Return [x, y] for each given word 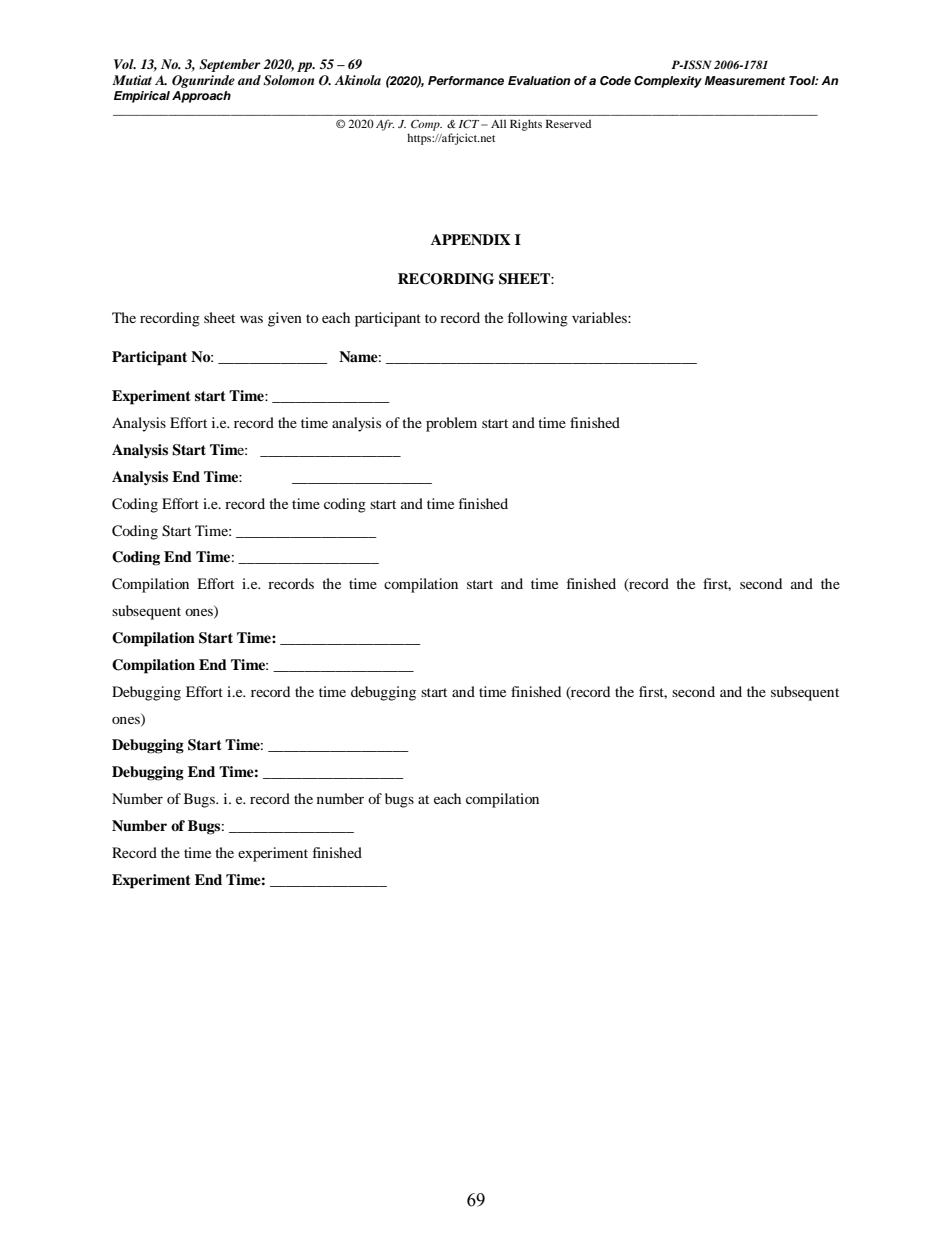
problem [451, 424]
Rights [526, 125]
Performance [466, 80]
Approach [201, 97]
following [538, 319]
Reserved [568, 123]
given [285, 319]
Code [615, 81]
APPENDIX [471, 239]
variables [600, 317]
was [251, 319]
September [230, 65]
